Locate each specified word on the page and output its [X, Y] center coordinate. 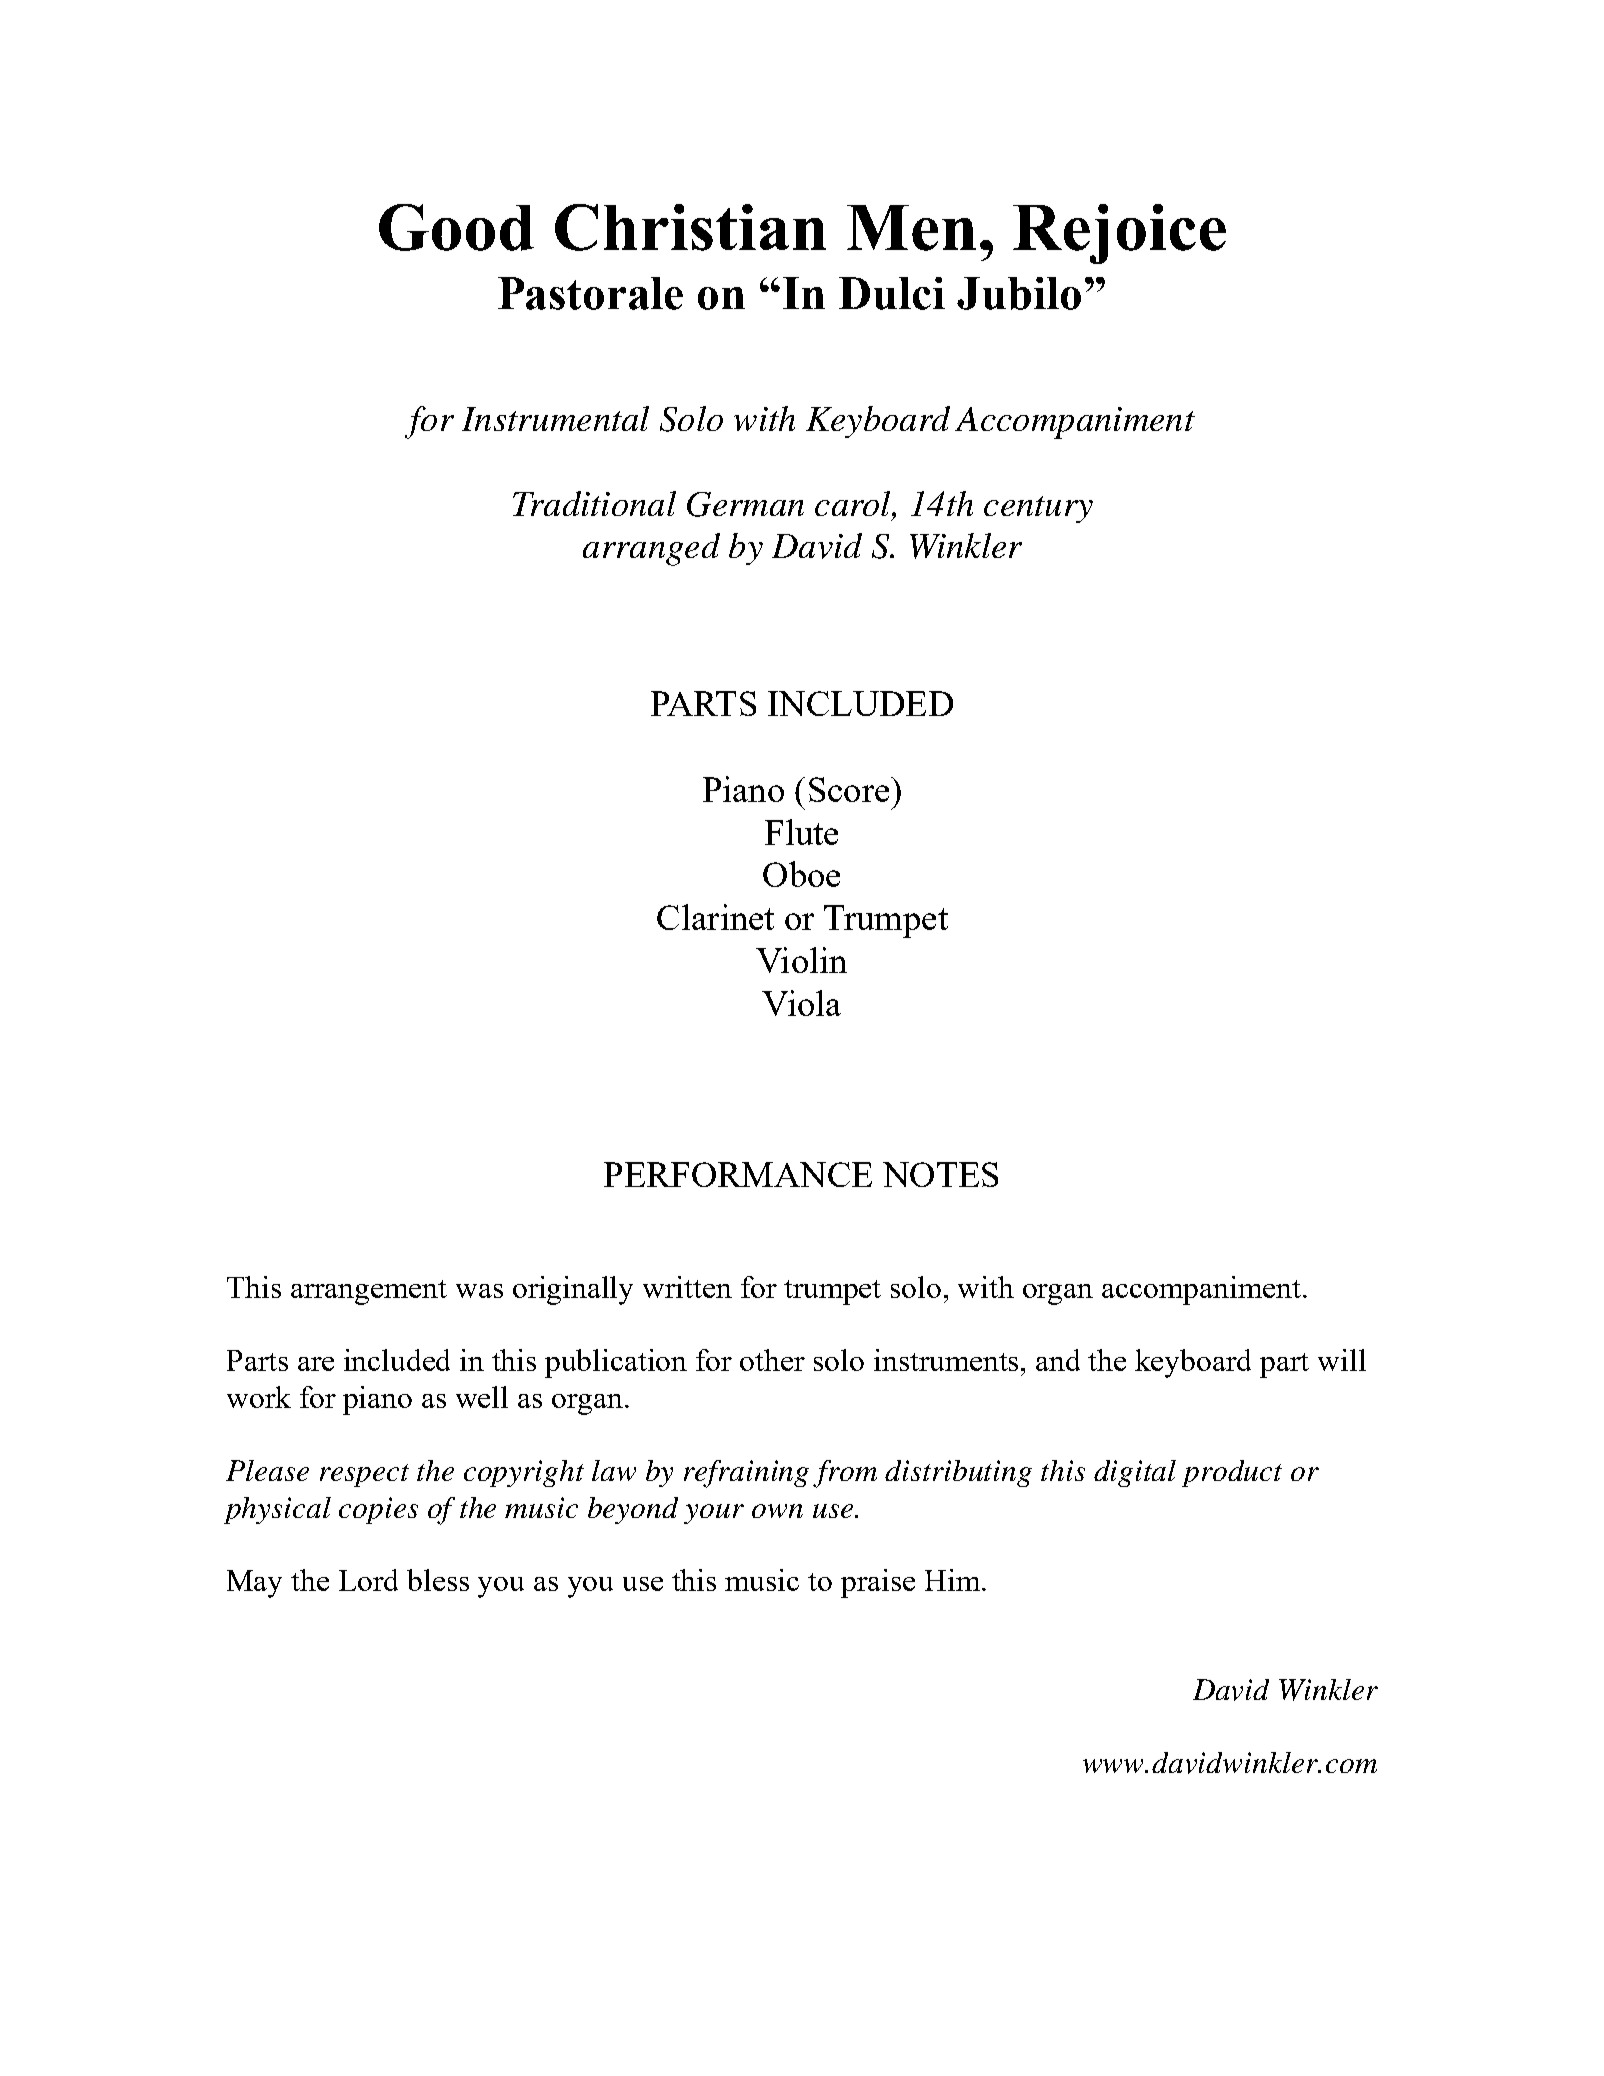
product [1232, 1473]
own [777, 1511]
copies [378, 1510]
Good [456, 227]
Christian [690, 227]
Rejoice [1119, 234]
